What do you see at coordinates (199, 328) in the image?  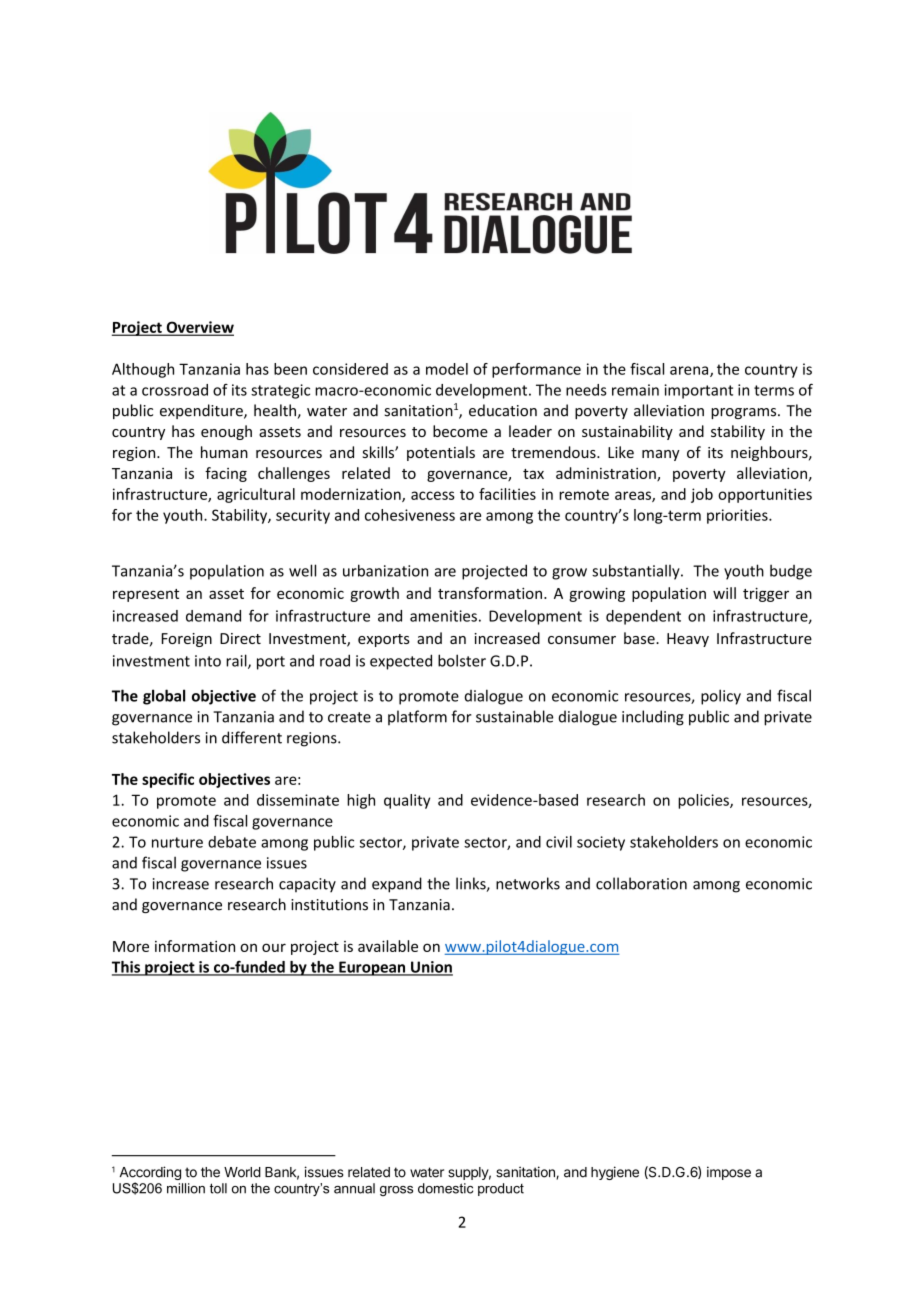 I see `Overview` at bounding box center [199, 328].
